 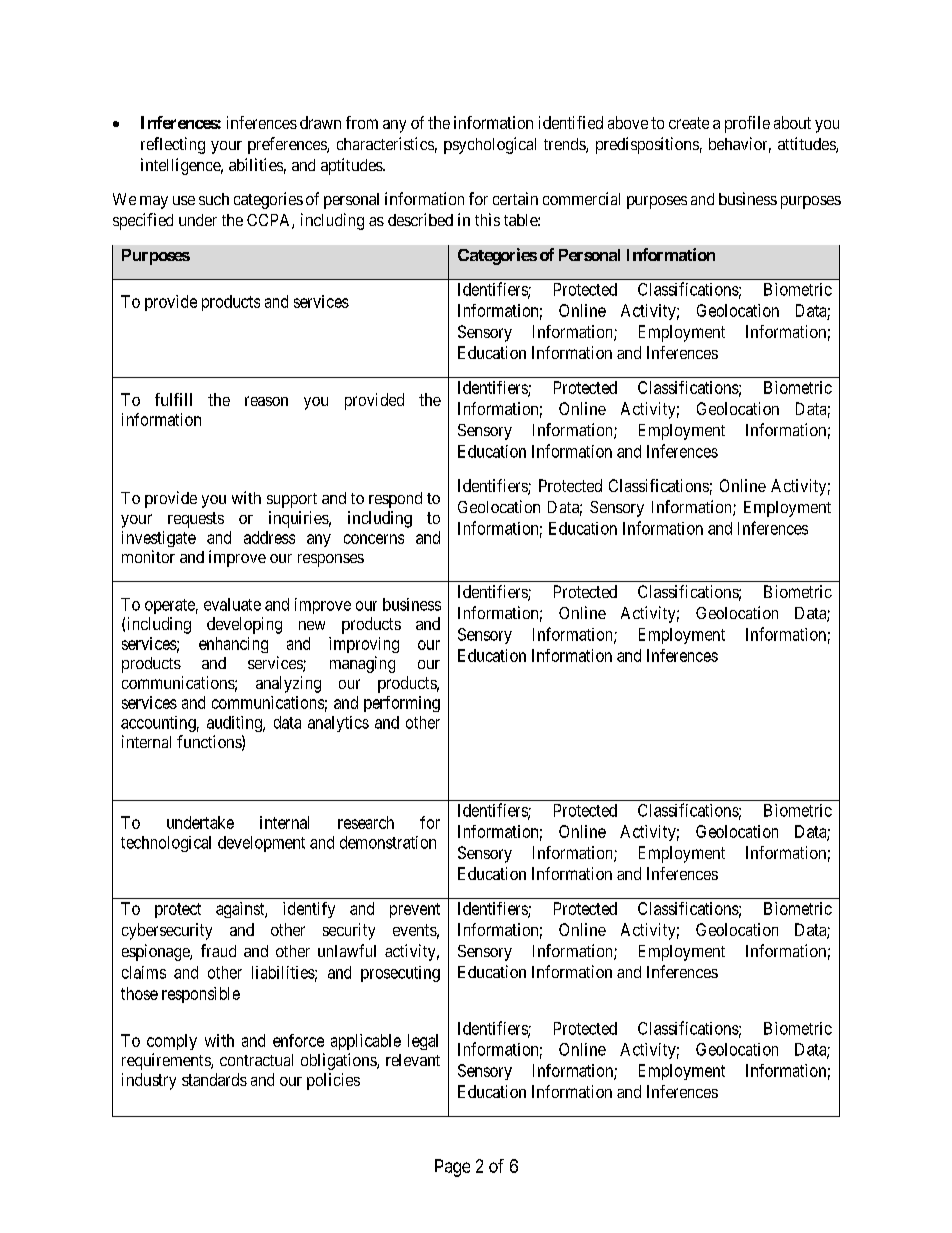 What do you see at coordinates (423, 1042) in the screenshot?
I see `legal` at bounding box center [423, 1042].
